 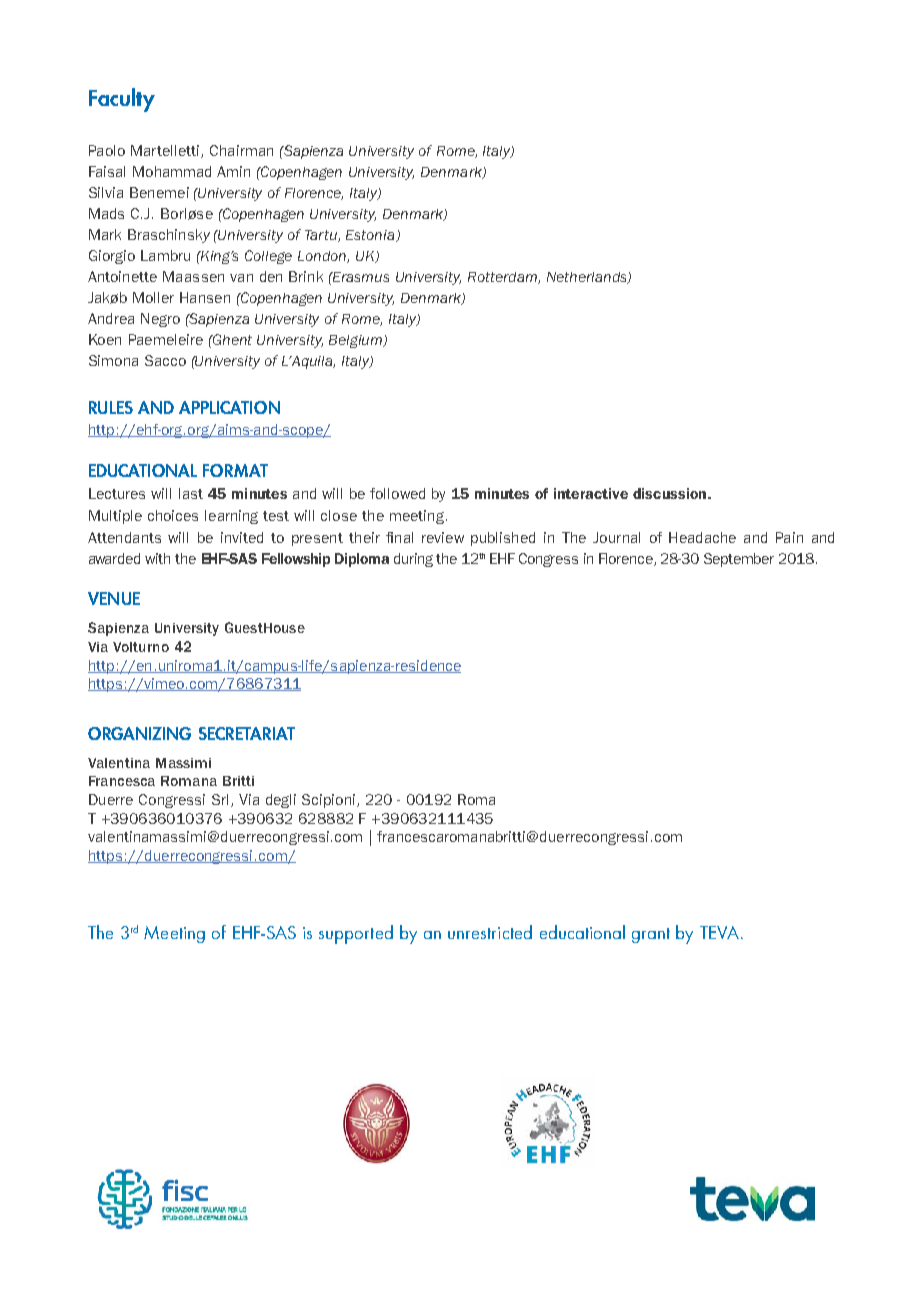 I want to click on Netherlands, so click(x=588, y=278).
